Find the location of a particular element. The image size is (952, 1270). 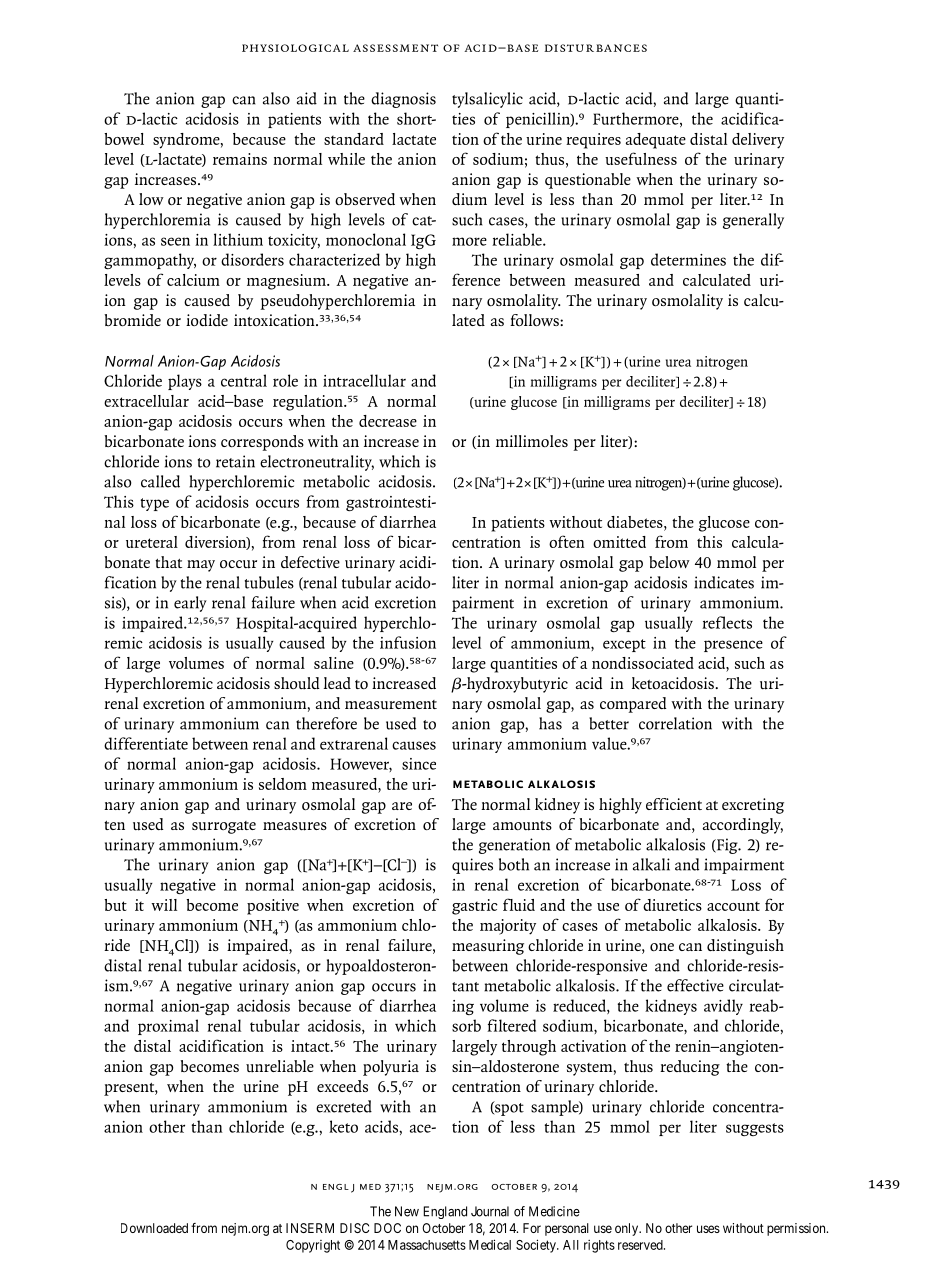

early is located at coordinates (190, 604).
